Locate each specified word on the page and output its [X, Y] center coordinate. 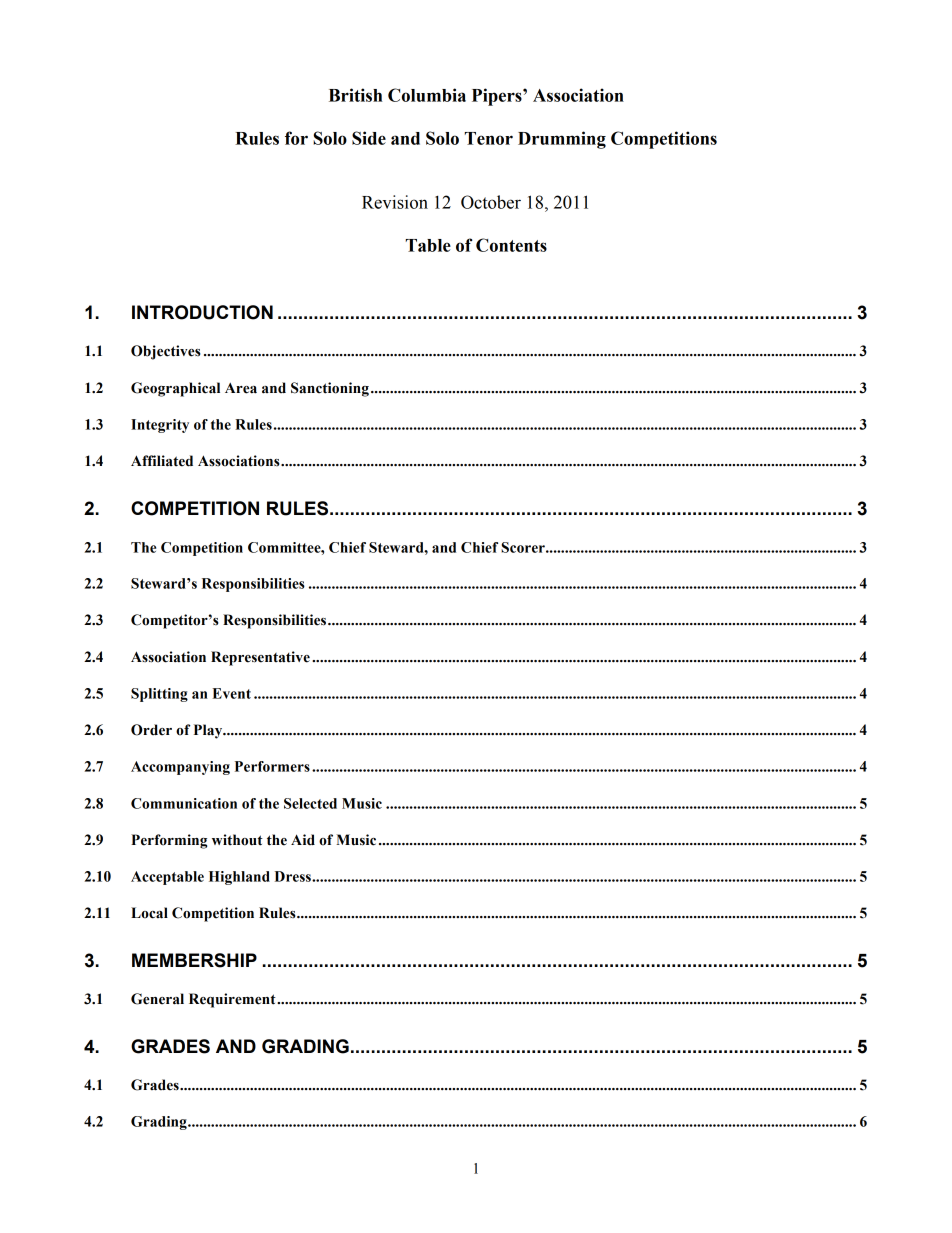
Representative [260, 658]
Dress [294, 876]
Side [369, 138]
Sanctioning [330, 389]
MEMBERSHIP [194, 960]
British [355, 95]
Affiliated [162, 461]
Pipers [498, 97]
